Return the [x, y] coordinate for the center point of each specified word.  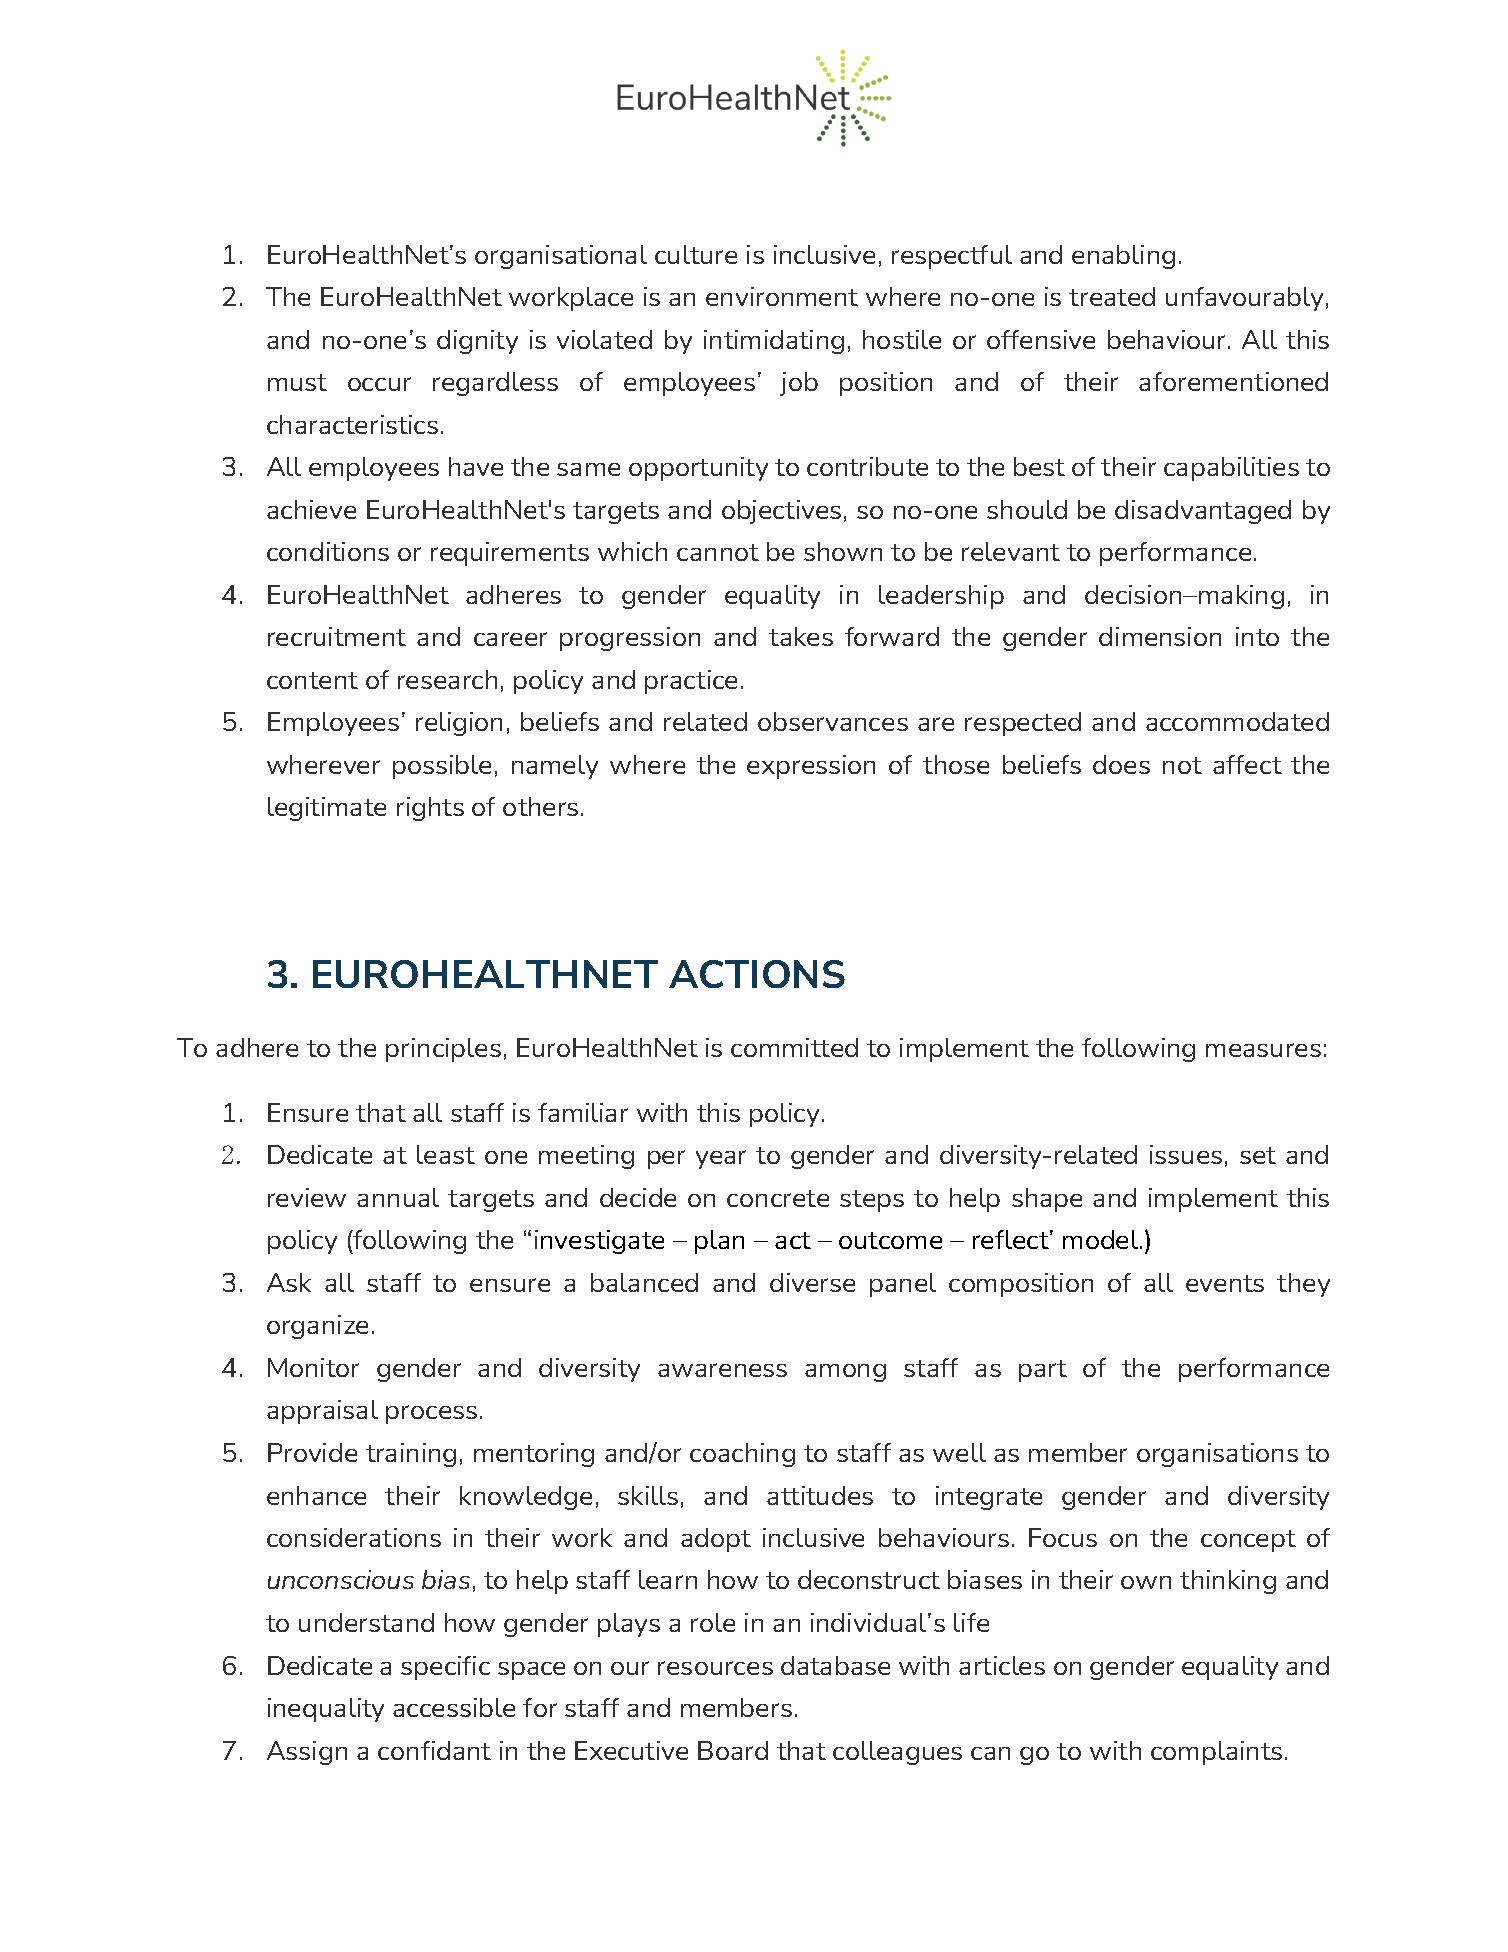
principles [443, 1050]
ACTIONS [757, 974]
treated [1112, 296]
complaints [1216, 1753]
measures [1263, 1050]
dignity [477, 342]
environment [782, 296]
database [835, 1665]
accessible [454, 1707]
